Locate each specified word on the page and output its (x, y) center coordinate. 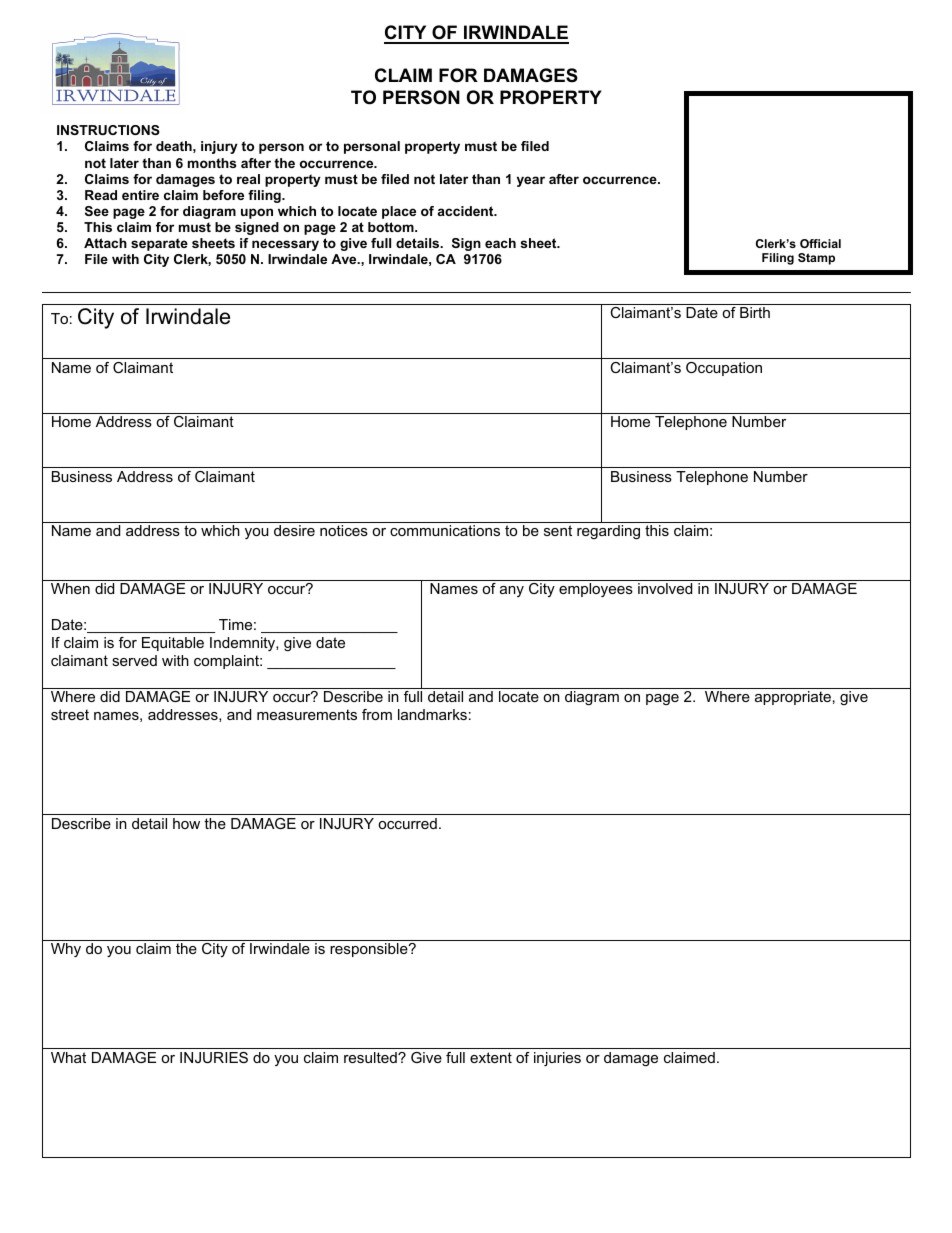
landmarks (432, 714)
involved (665, 588)
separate (159, 244)
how (186, 823)
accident (467, 211)
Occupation (724, 369)
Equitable (173, 644)
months (212, 163)
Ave (345, 259)
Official (820, 243)
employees (596, 590)
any (512, 591)
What (68, 1057)
